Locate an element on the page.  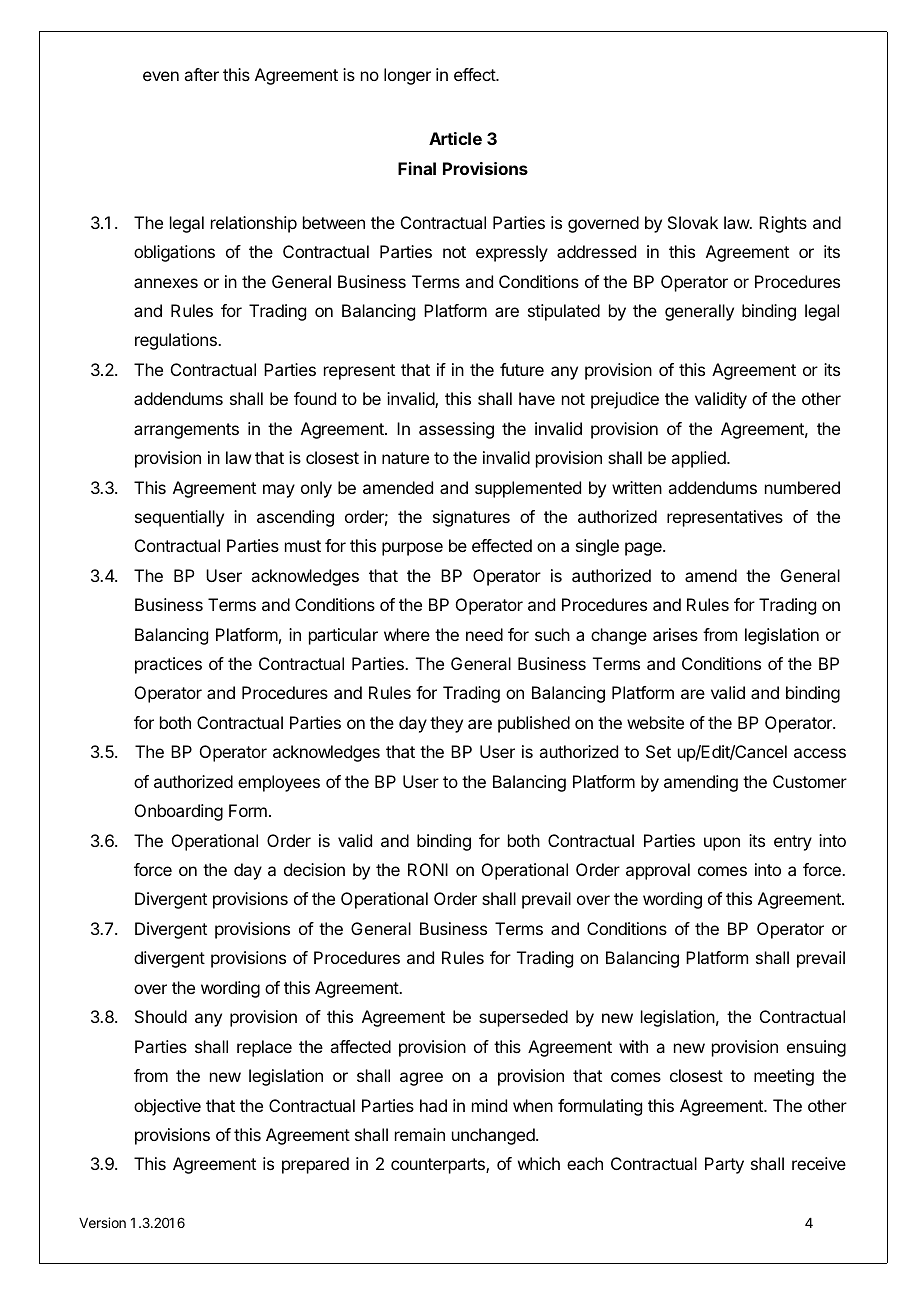
need is located at coordinates (484, 634).
